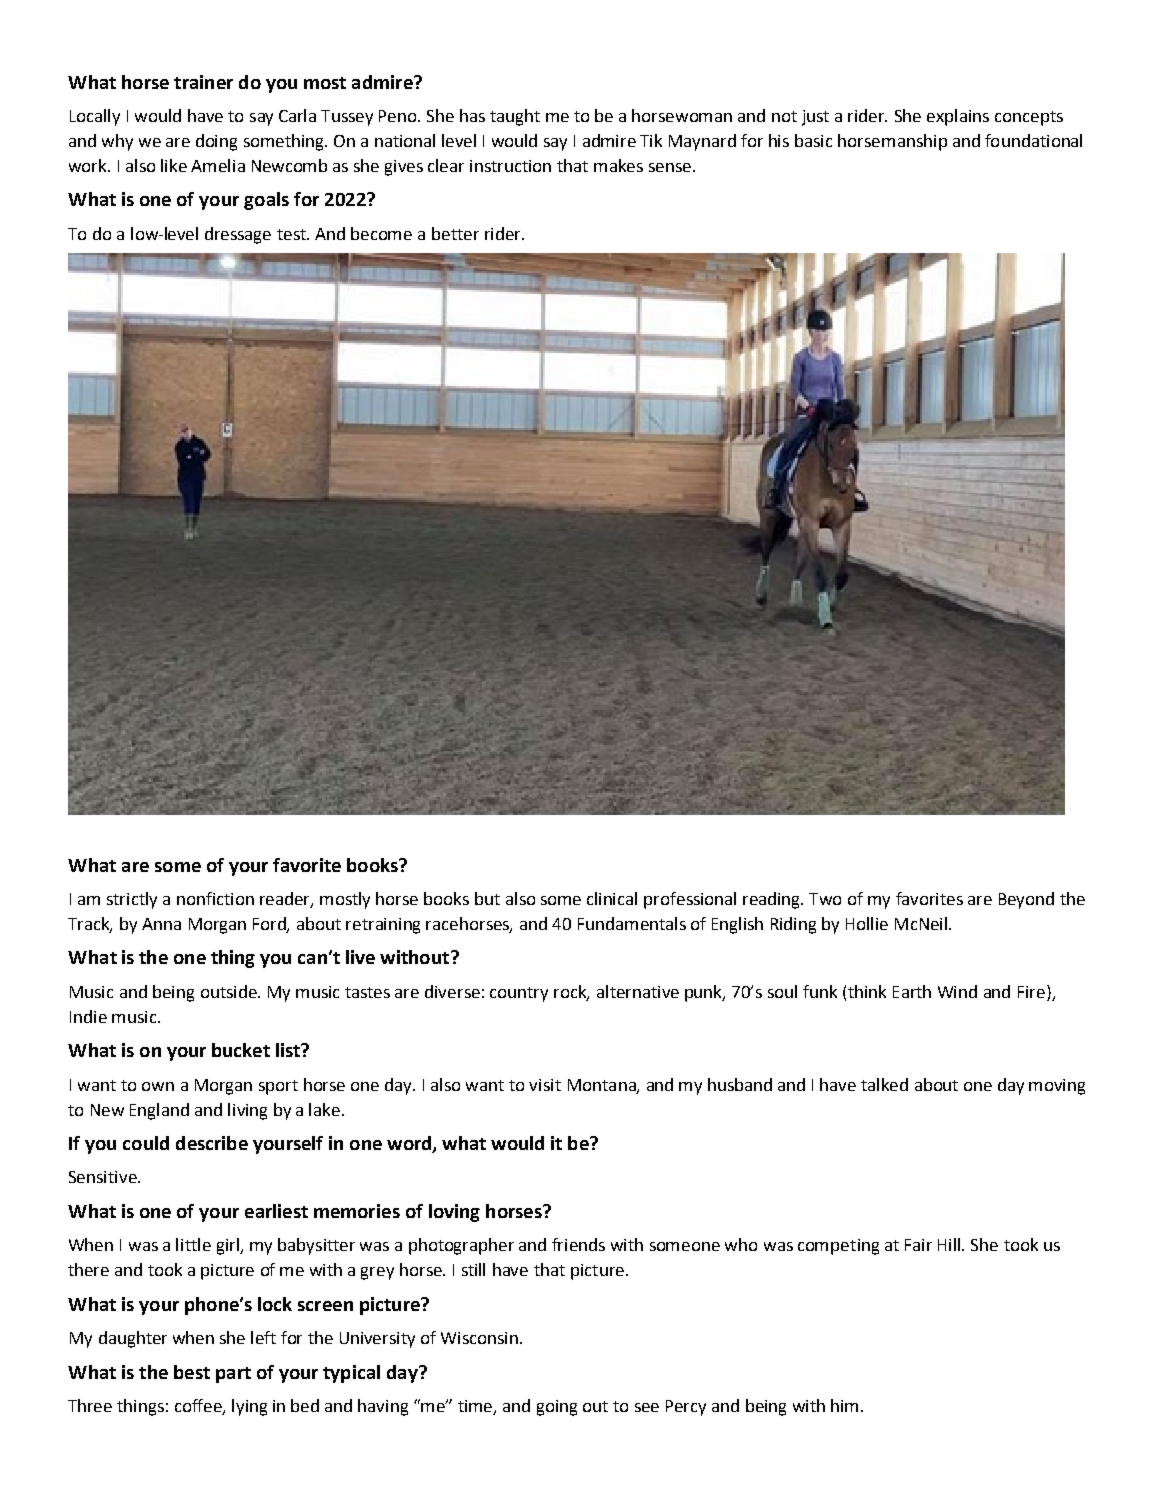 This page has height=1506, width=1164. Describe the element at coordinates (515, 117) in the page. I see `taught` at that location.
